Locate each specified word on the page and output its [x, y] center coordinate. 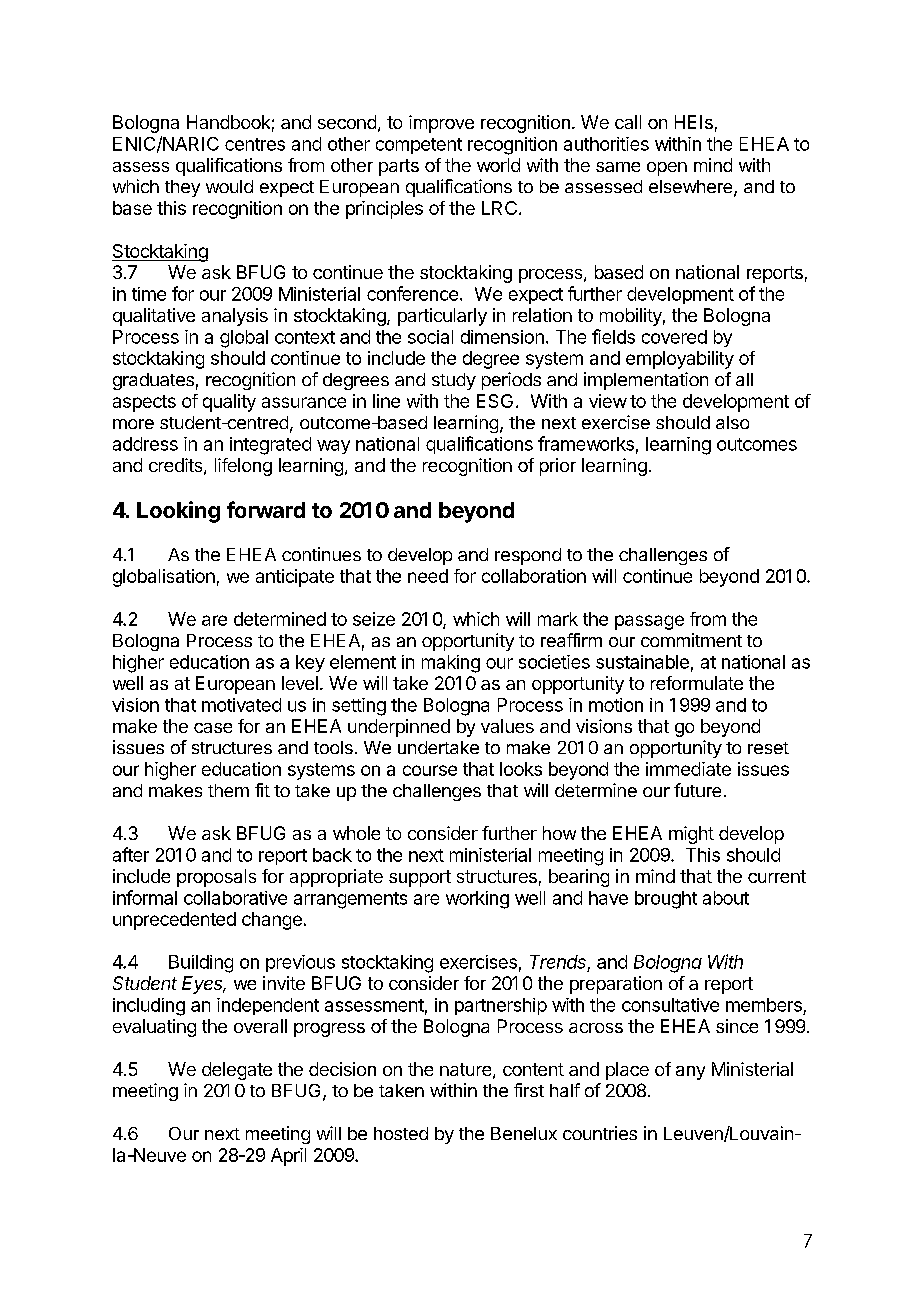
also [732, 422]
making [451, 664]
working [477, 900]
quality [229, 403]
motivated [241, 705]
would [229, 186]
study [454, 381]
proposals [216, 878]
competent [419, 146]
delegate [237, 1071]
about [726, 898]
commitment [691, 640]
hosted [401, 1133]
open [667, 169]
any [690, 1073]
